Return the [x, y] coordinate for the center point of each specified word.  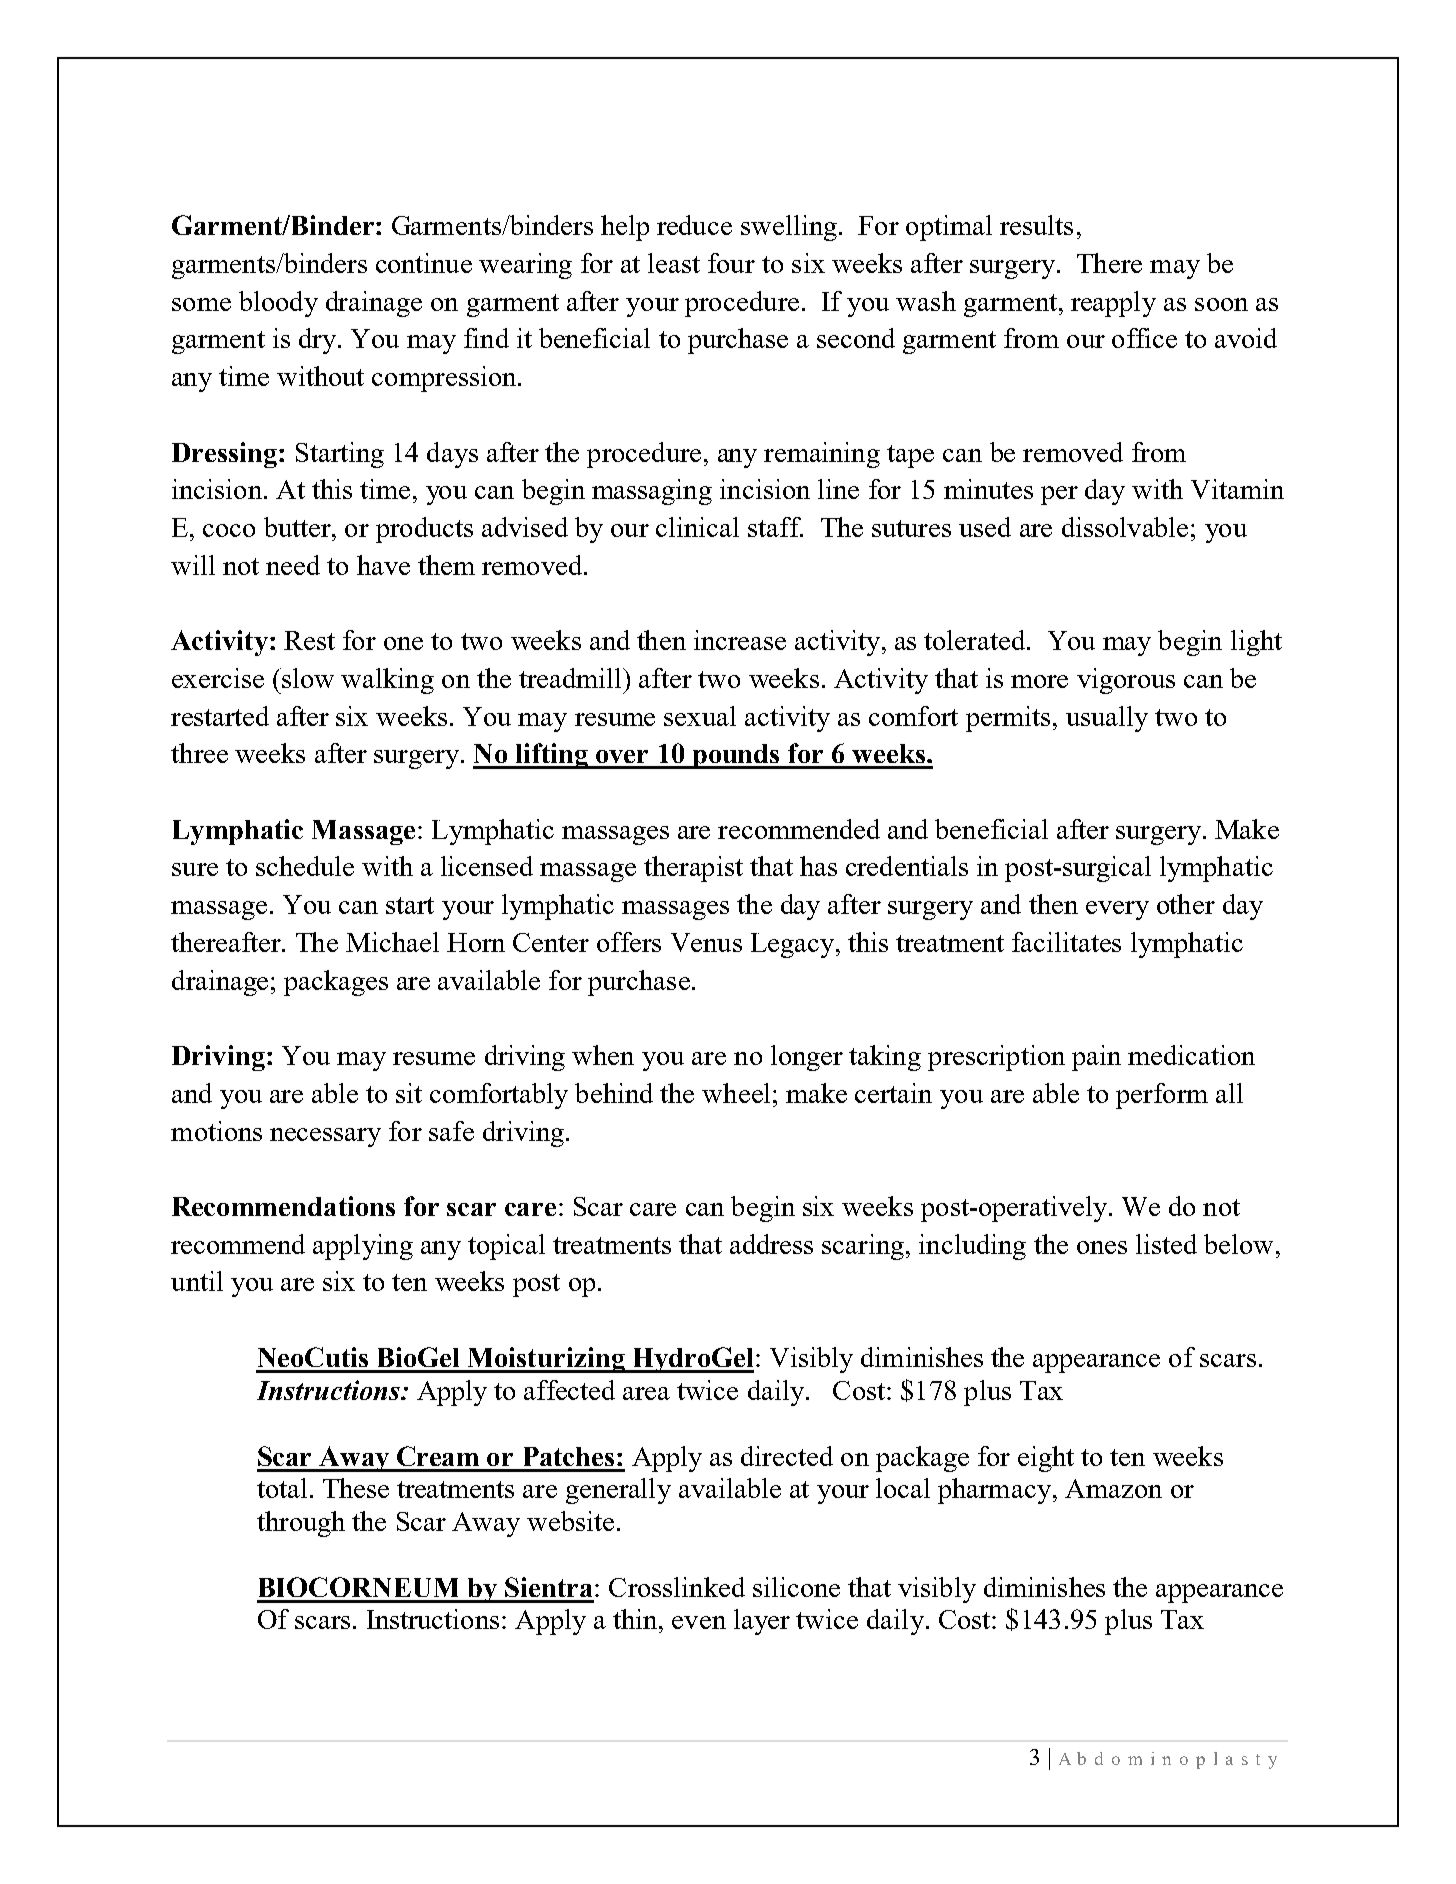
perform [1162, 1096]
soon [1221, 304]
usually [1107, 719]
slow [307, 678]
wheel [736, 1093]
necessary [325, 1137]
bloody [278, 304]
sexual [700, 716]
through [301, 1524]
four [731, 263]
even [699, 1622]
